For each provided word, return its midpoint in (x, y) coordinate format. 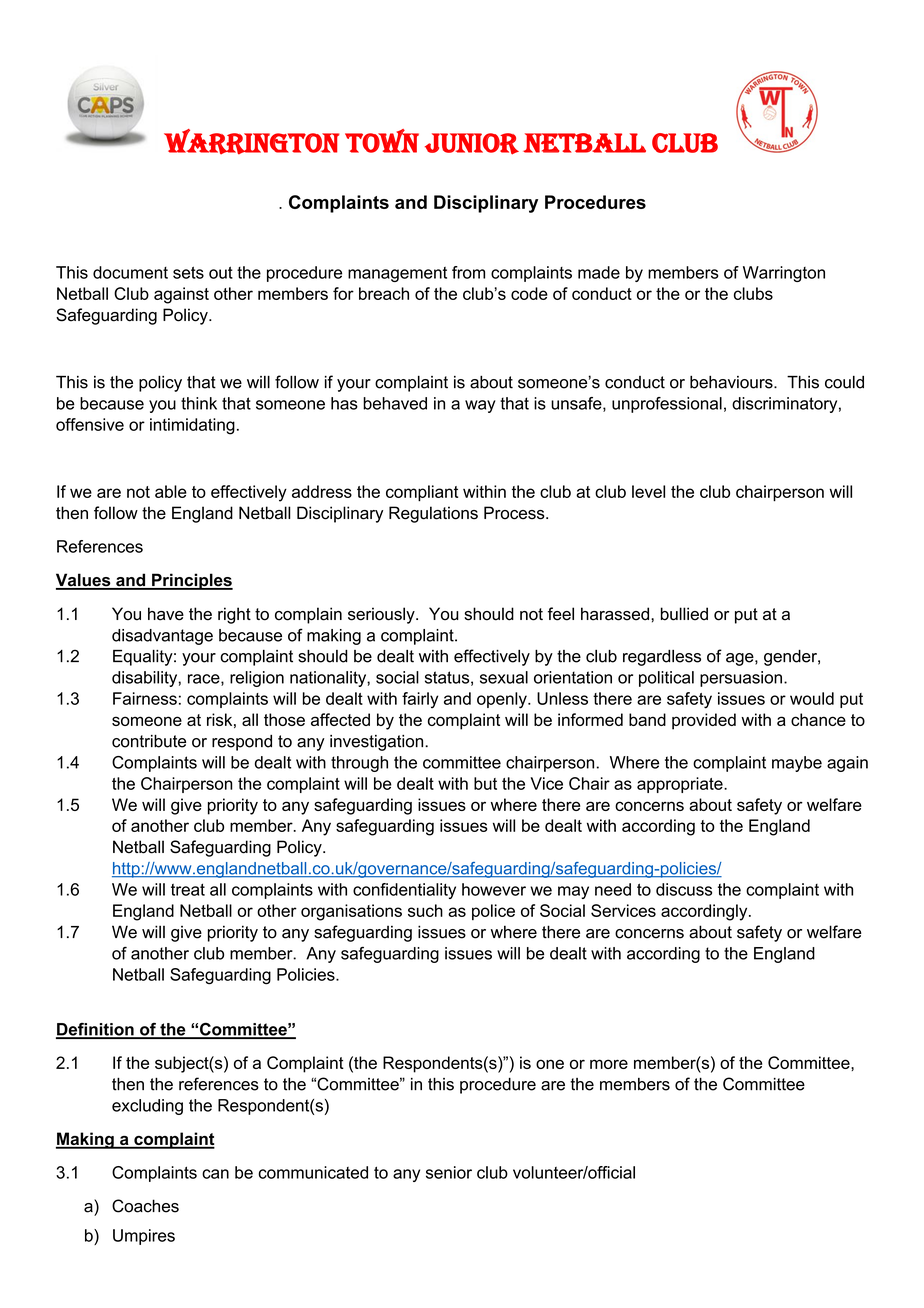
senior (449, 1172)
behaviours (732, 382)
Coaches (145, 1206)
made (599, 272)
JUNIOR (472, 144)
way (480, 406)
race (205, 680)
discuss (684, 889)
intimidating (192, 426)
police (493, 912)
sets (188, 272)
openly (503, 700)
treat (188, 889)
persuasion (741, 679)
